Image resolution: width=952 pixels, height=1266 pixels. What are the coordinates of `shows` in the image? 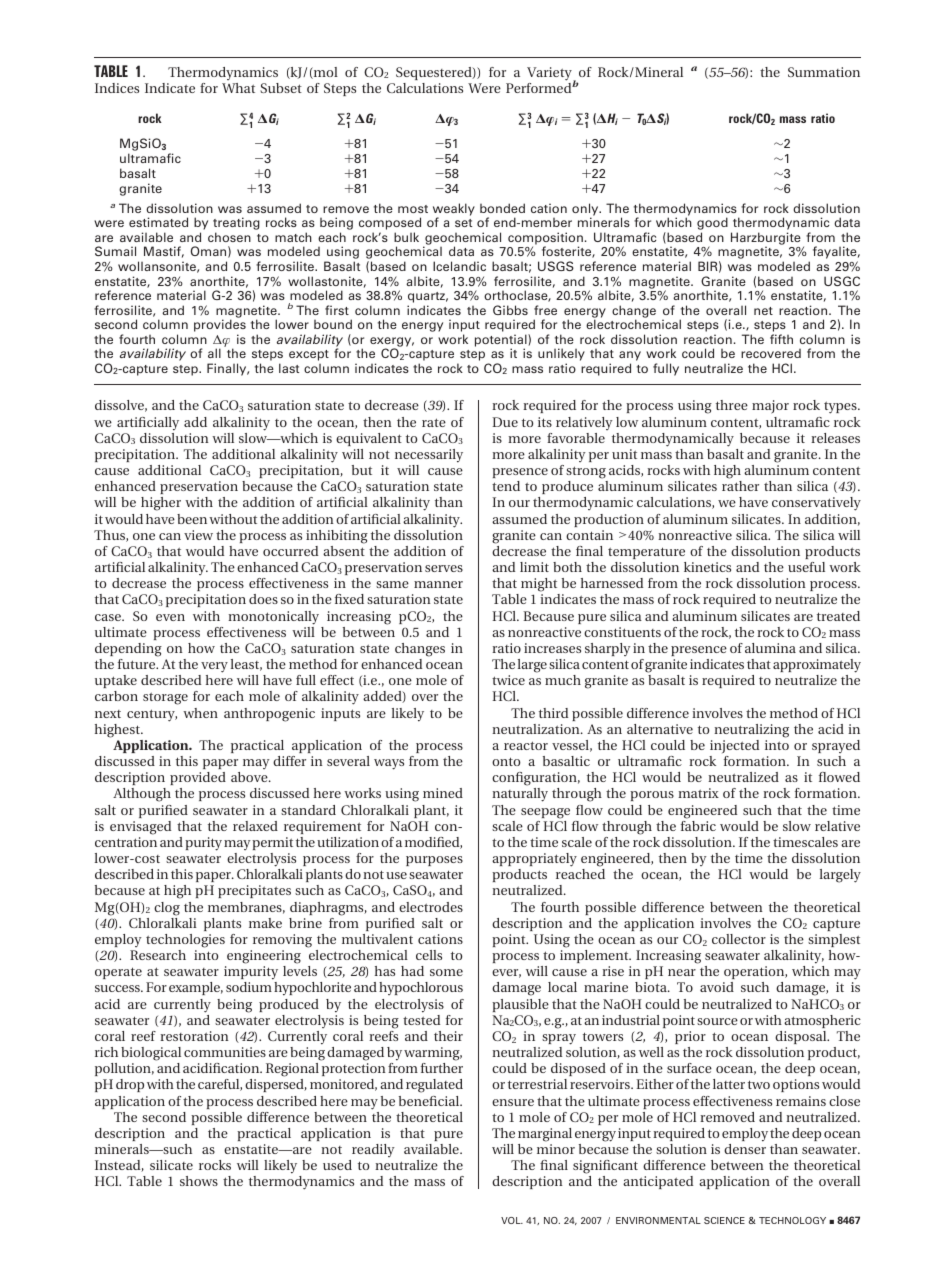 It's located at (199, 1181).
